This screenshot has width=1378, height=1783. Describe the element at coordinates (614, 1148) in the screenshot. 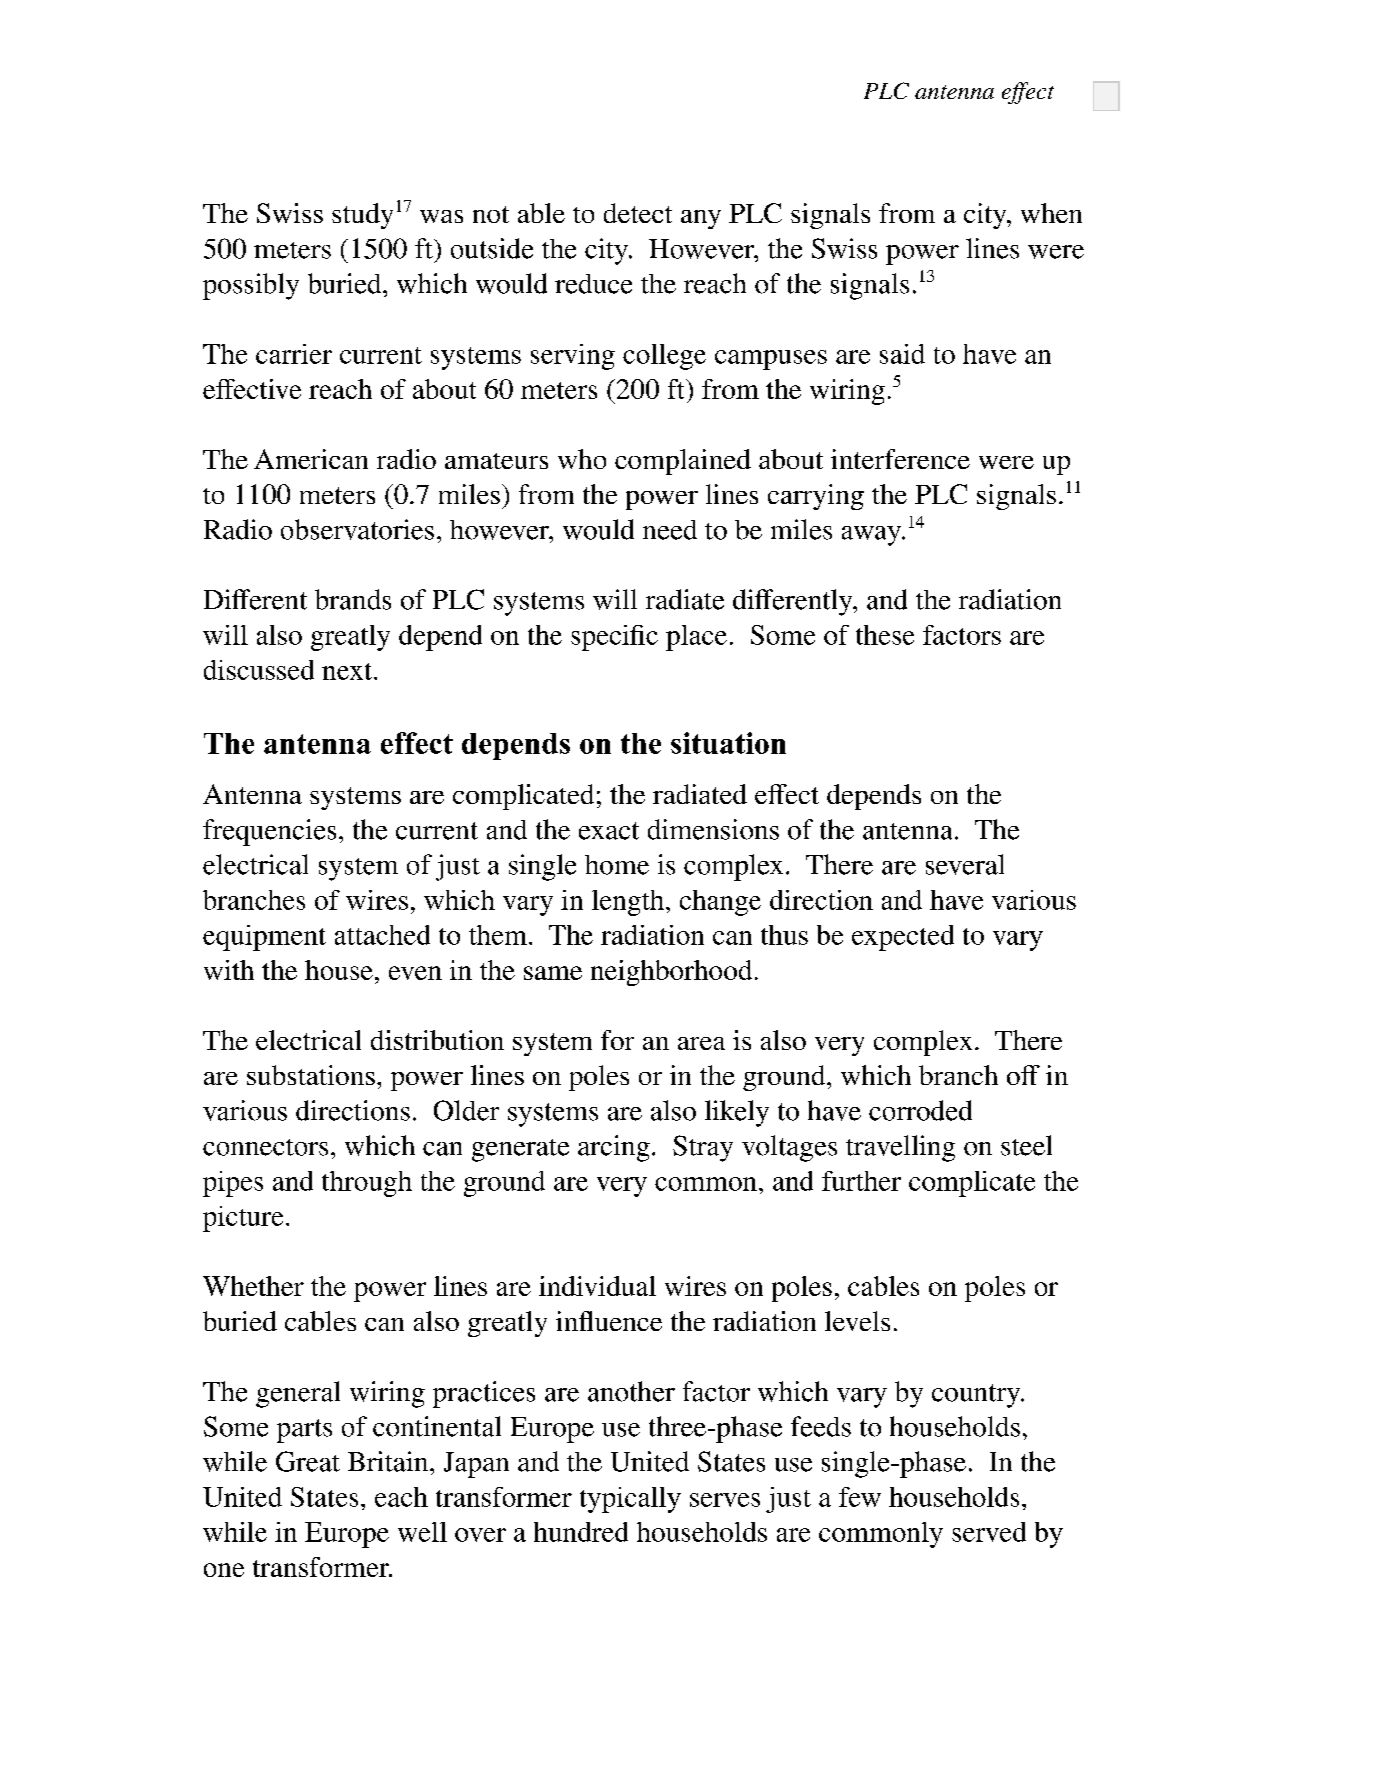

I see `arcing` at that location.
